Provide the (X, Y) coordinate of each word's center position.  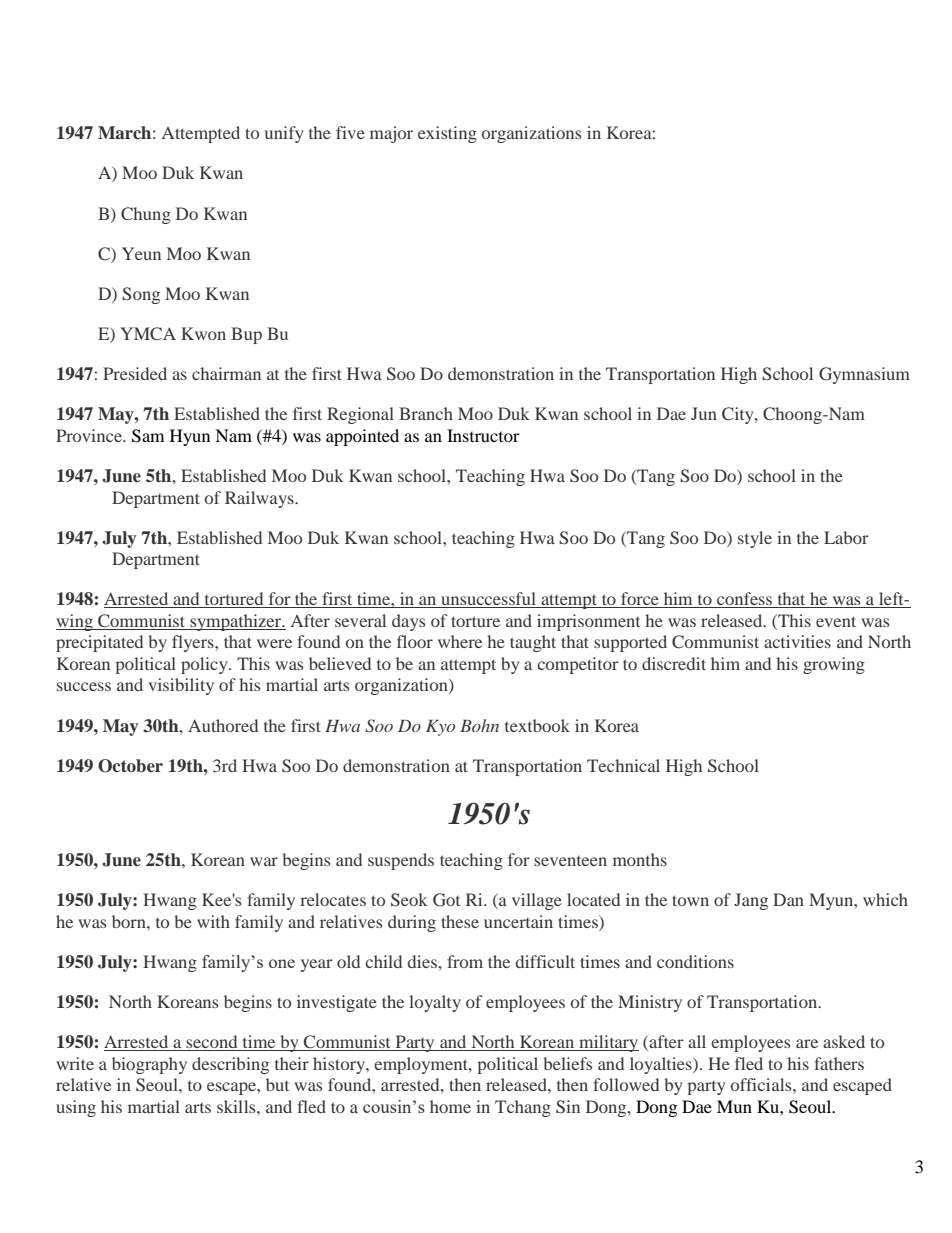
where (460, 641)
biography (149, 1065)
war (264, 861)
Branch (426, 413)
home (450, 1106)
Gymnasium (864, 375)
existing (447, 134)
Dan (788, 899)
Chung (146, 215)
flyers (194, 643)
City (739, 415)
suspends (401, 861)
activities (797, 641)
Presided (135, 373)
